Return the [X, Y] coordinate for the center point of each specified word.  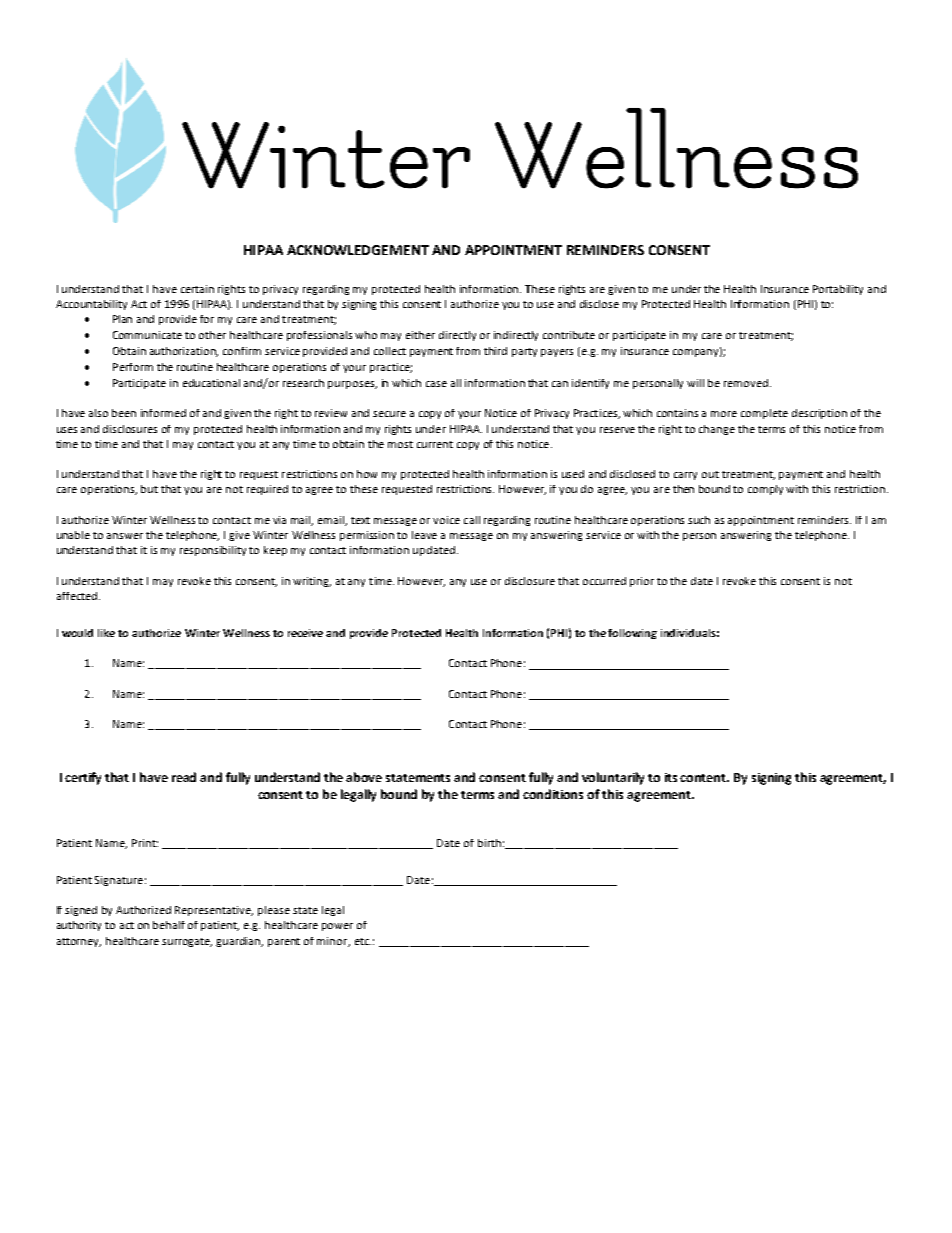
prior [642, 582]
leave [424, 535]
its [671, 777]
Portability [838, 290]
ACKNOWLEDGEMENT [358, 250]
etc [363, 941]
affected [78, 596]
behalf [169, 925]
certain [197, 289]
